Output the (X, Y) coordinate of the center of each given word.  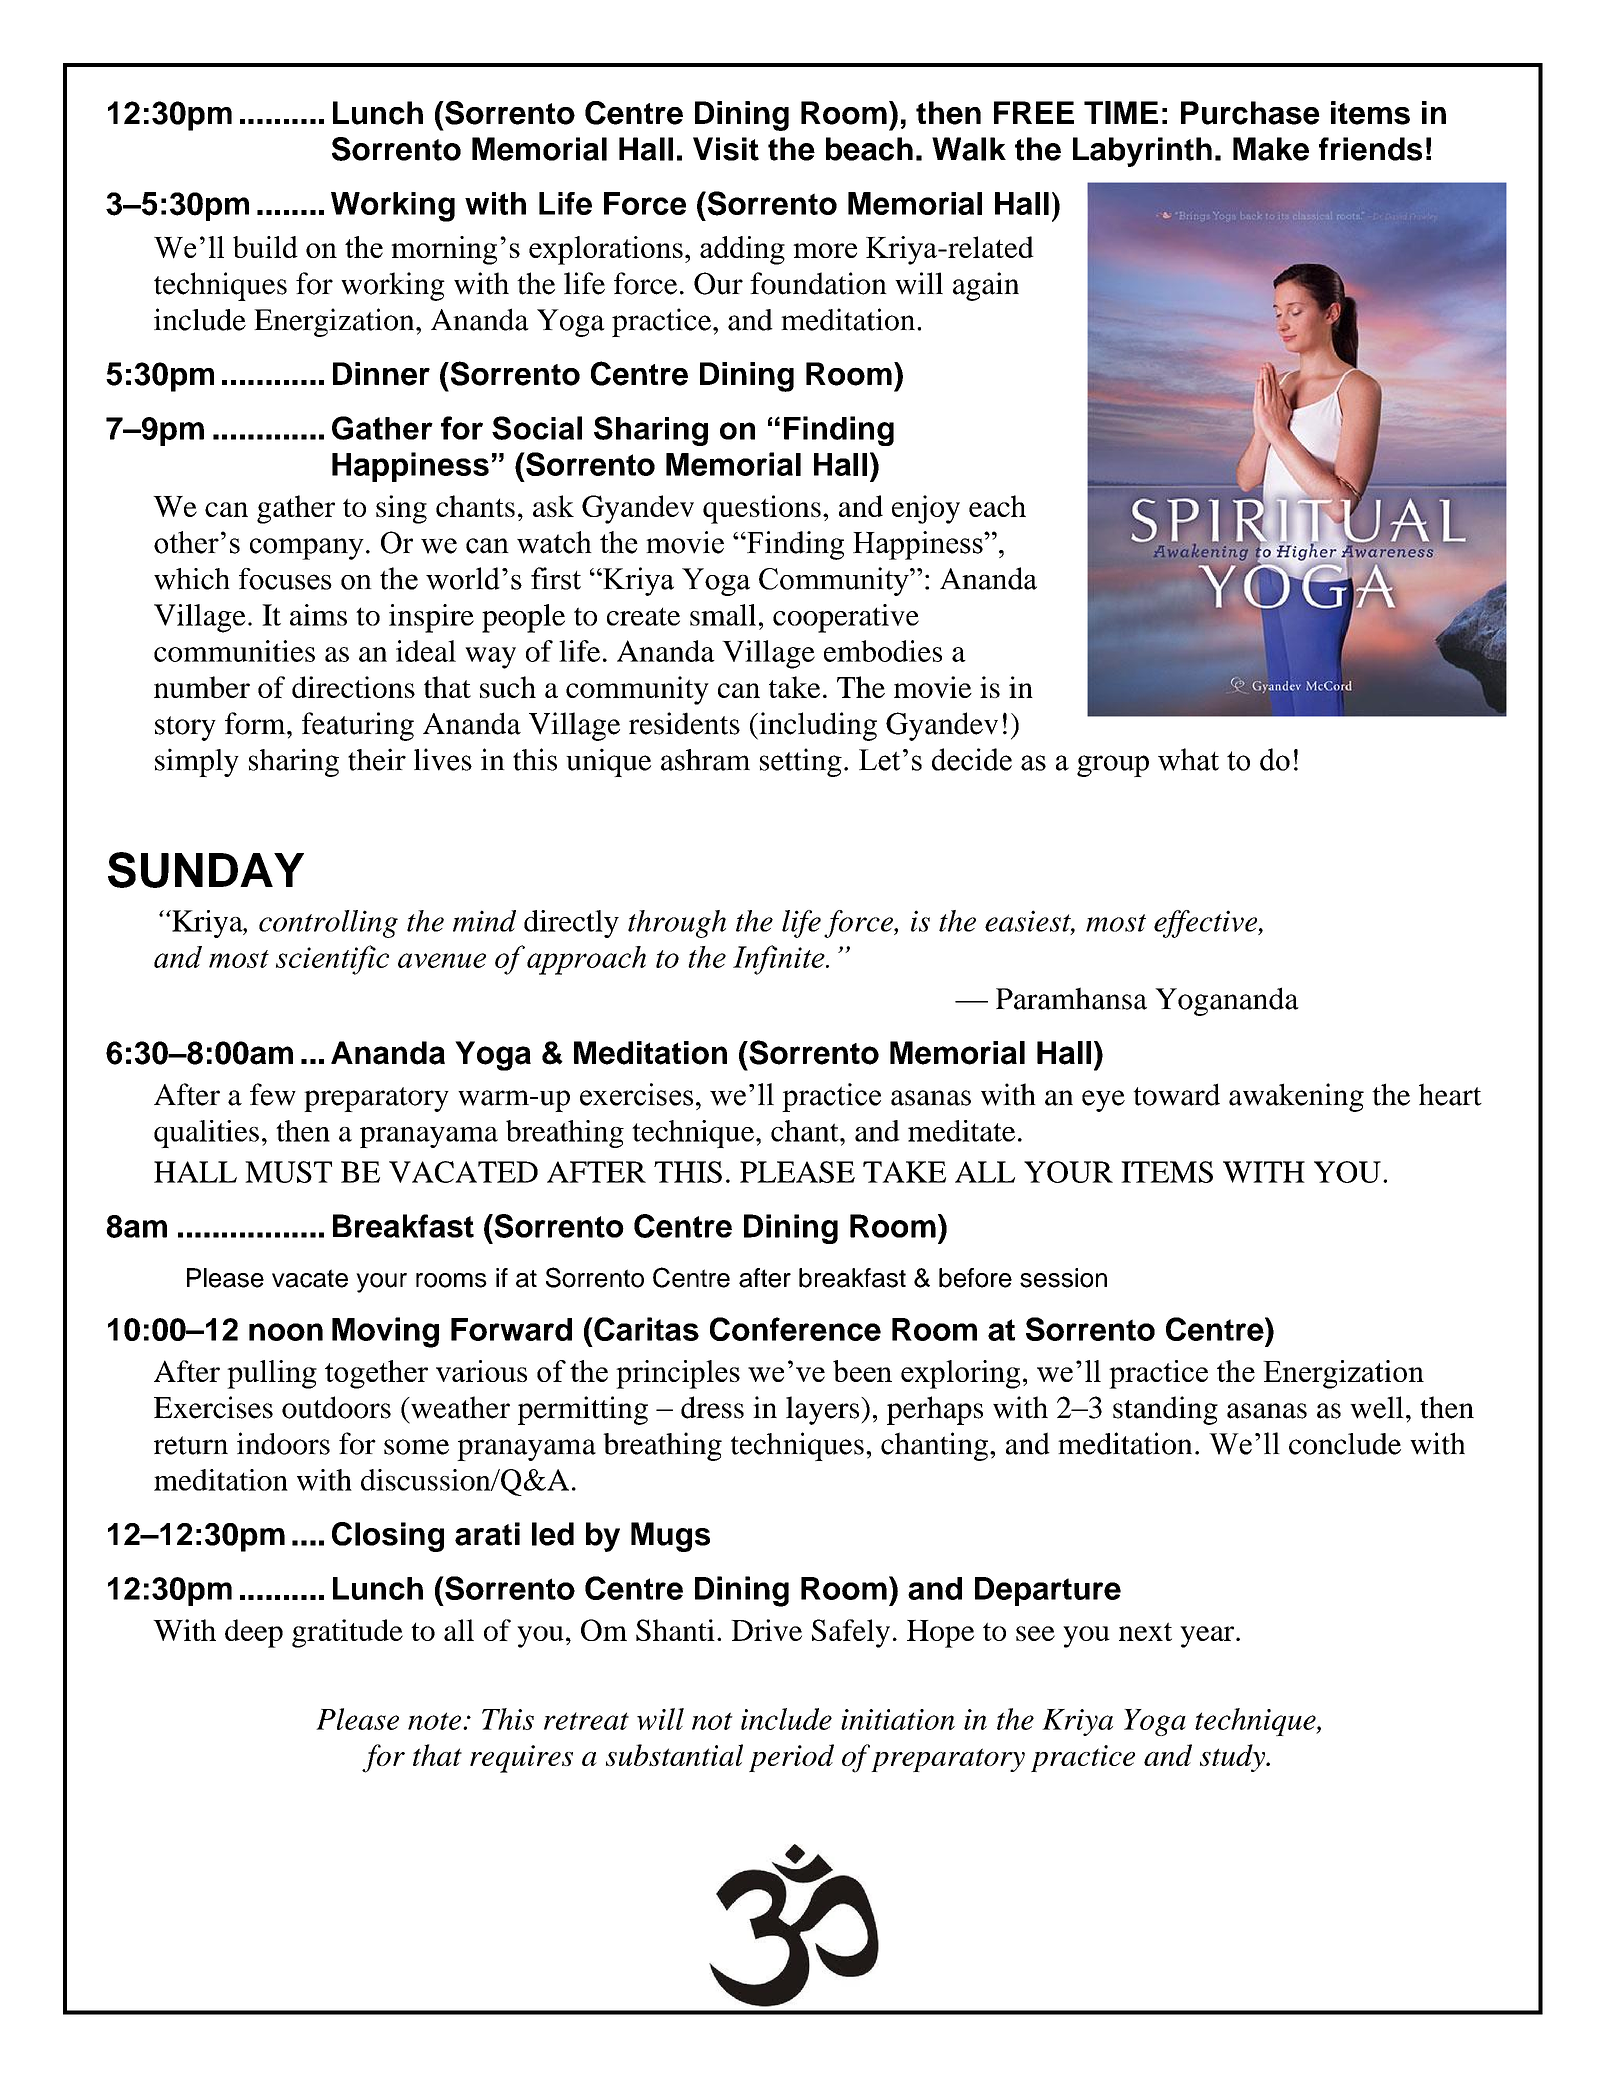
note (436, 1721)
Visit (726, 149)
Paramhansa (1071, 998)
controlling (328, 924)
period (791, 1758)
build (265, 247)
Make (1271, 149)
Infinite (780, 960)
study (1234, 1758)
